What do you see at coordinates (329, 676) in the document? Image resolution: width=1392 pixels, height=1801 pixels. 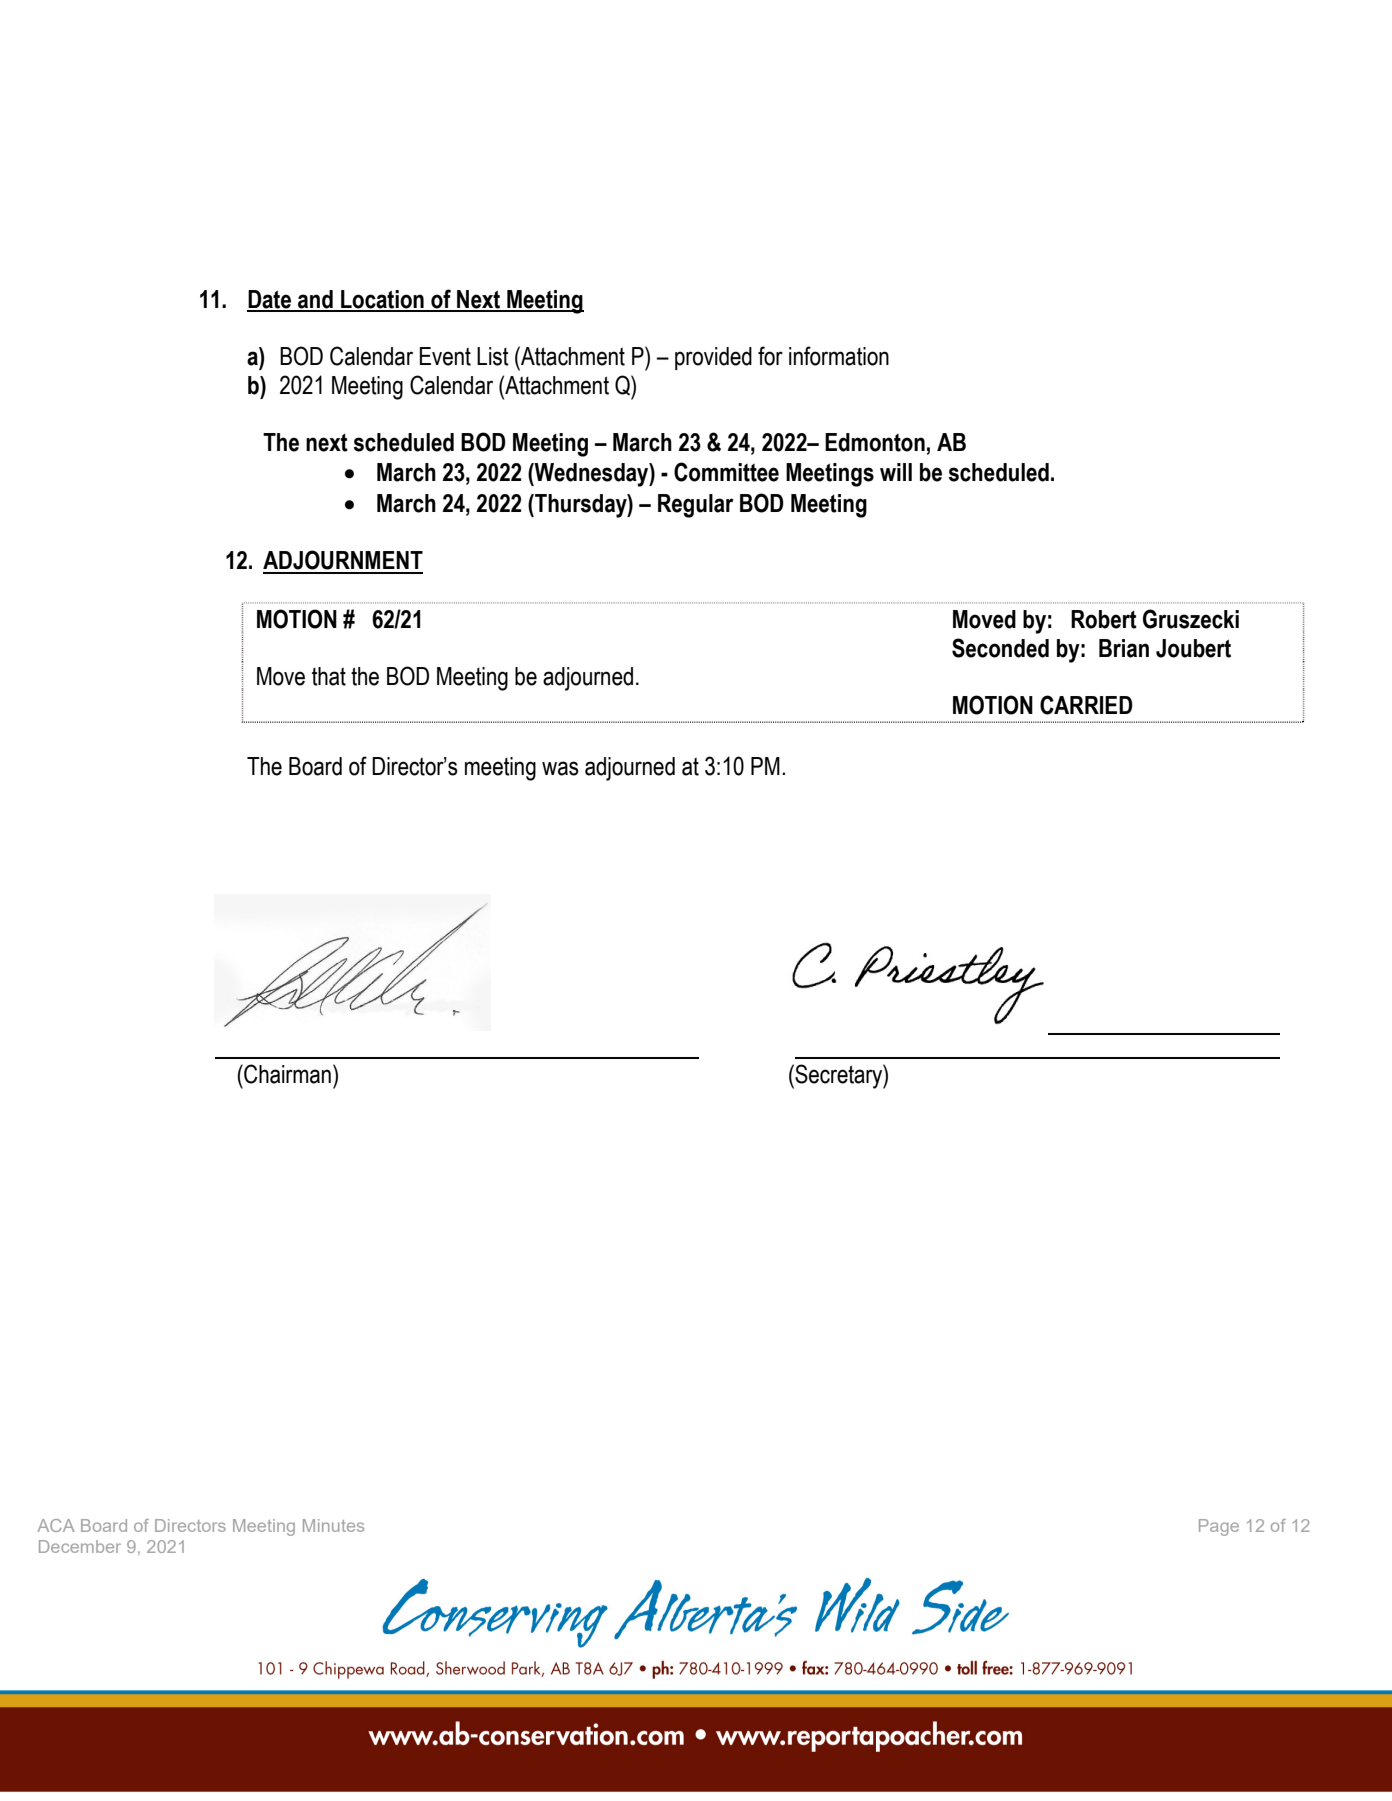 I see `that` at bounding box center [329, 676].
